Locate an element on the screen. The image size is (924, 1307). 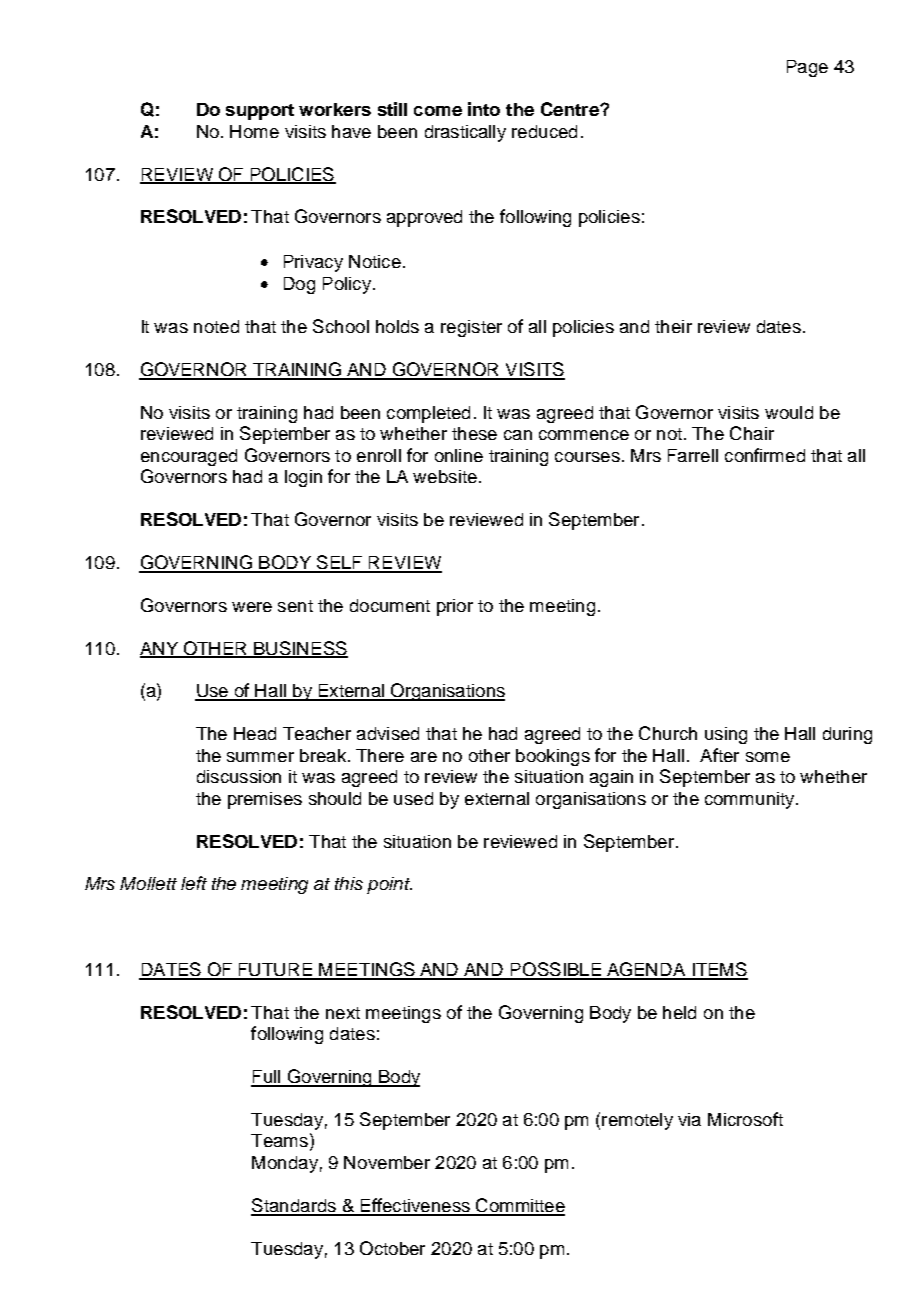
confirmed is located at coordinates (765, 455).
